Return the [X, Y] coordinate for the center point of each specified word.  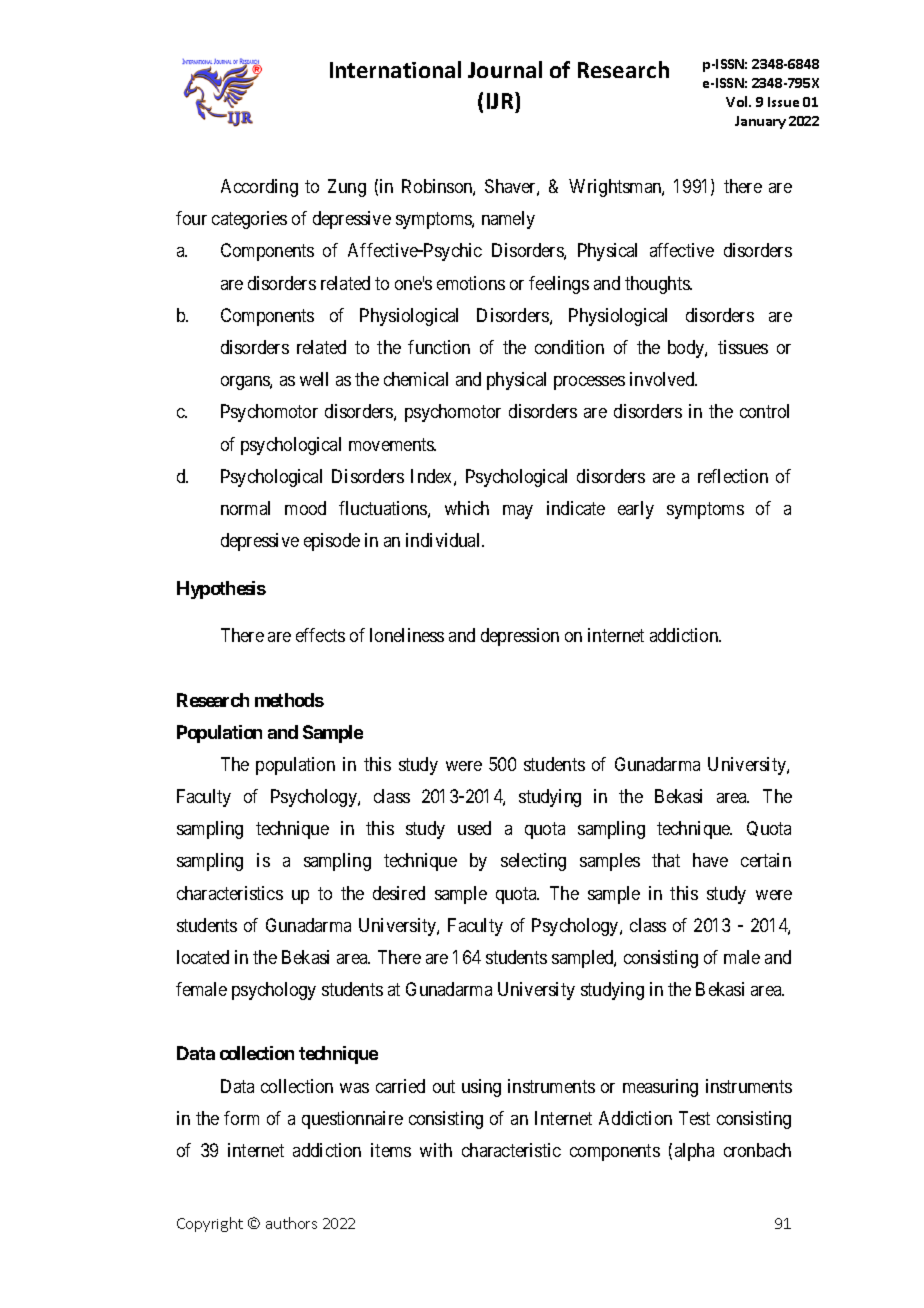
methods [289, 700]
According [259, 188]
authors [291, 1223]
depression [520, 637]
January [760, 122]
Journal [505, 69]
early [636, 510]
